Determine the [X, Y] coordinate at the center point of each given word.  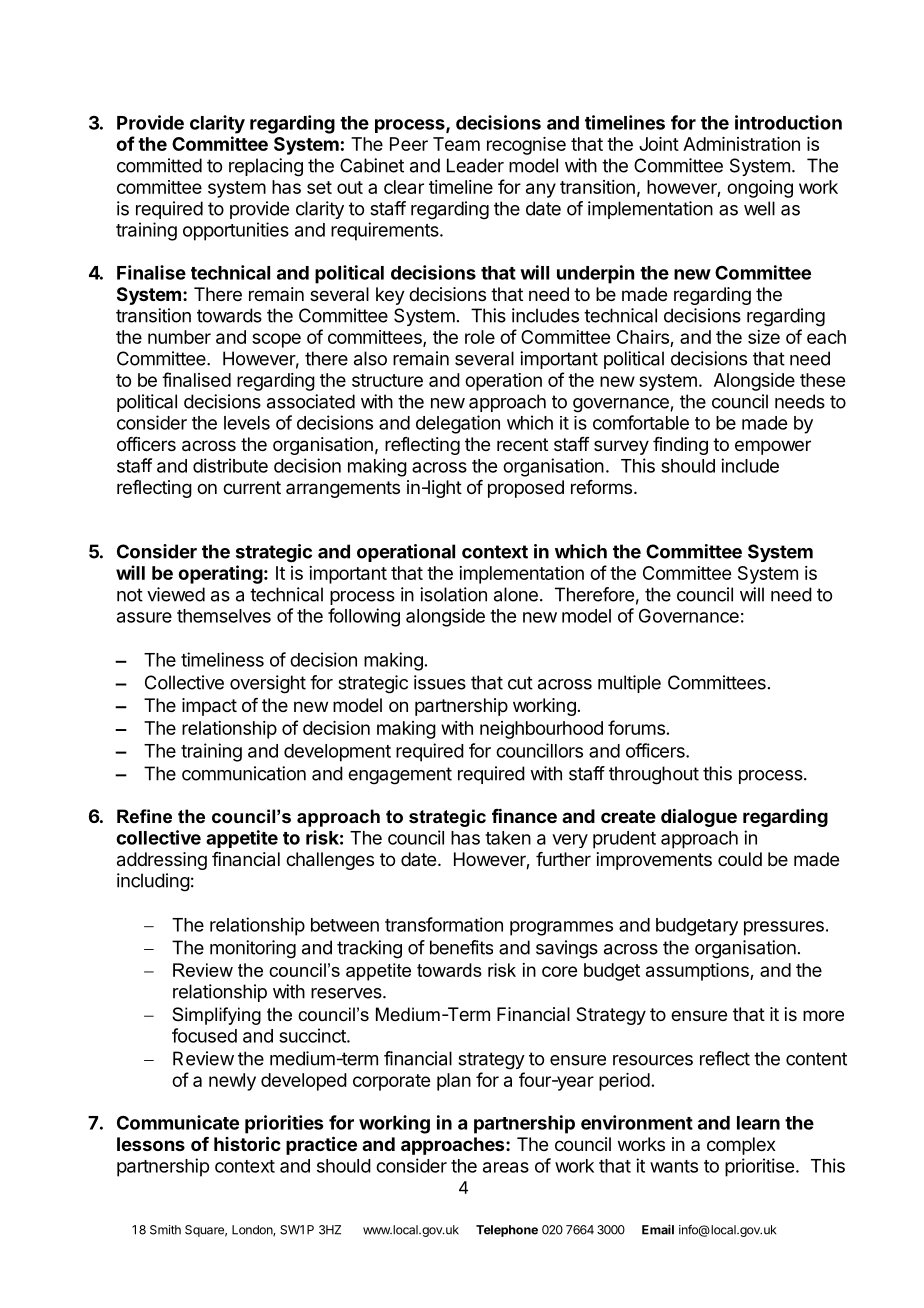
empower [773, 447]
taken [508, 838]
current [252, 487]
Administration [741, 144]
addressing [162, 861]
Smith [165, 1230]
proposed [526, 489]
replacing [266, 167]
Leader [475, 165]
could [740, 859]
